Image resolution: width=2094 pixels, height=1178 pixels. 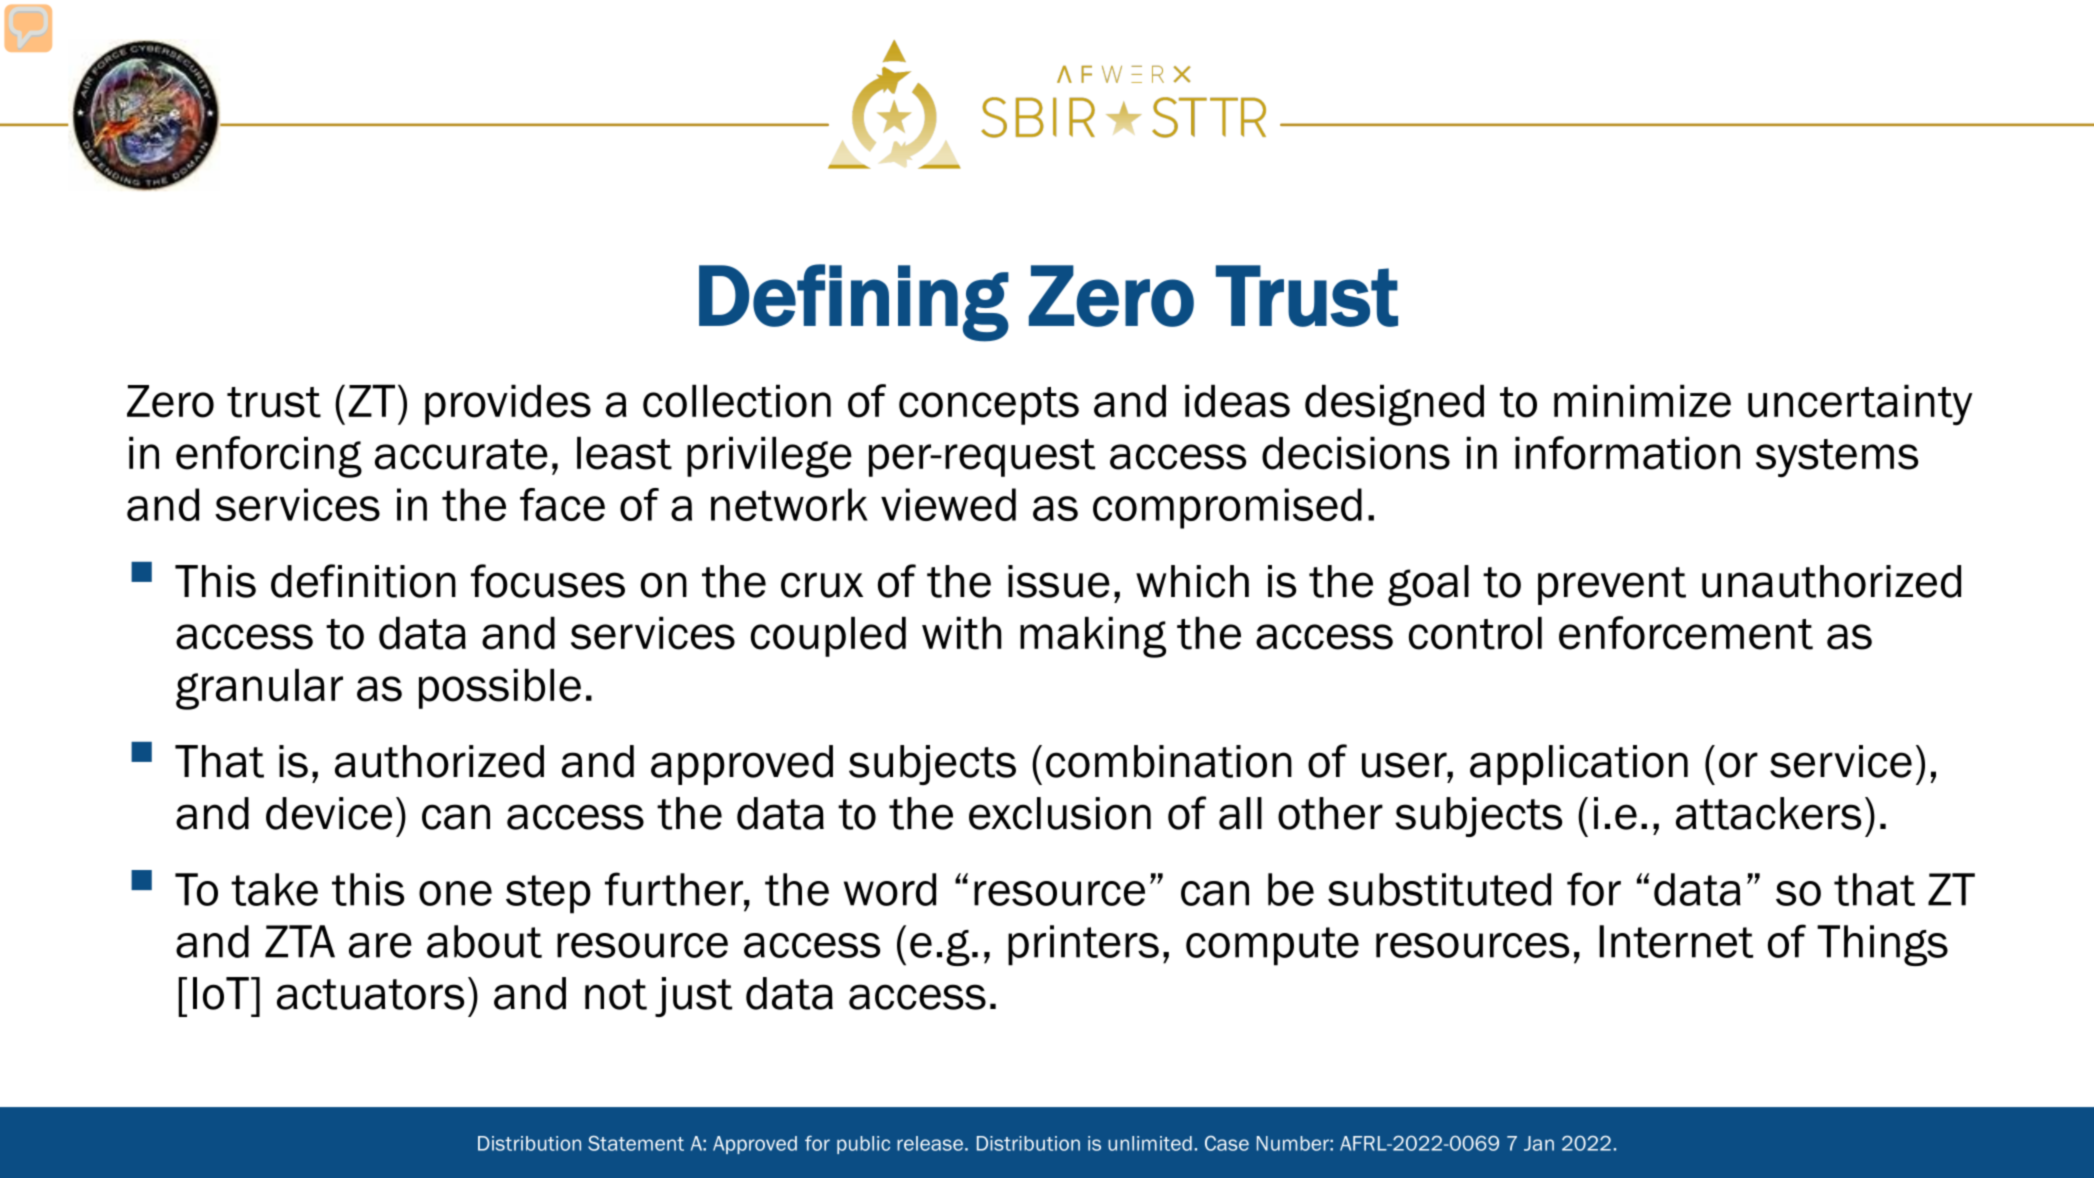 I want to click on possible, so click(x=500, y=689).
